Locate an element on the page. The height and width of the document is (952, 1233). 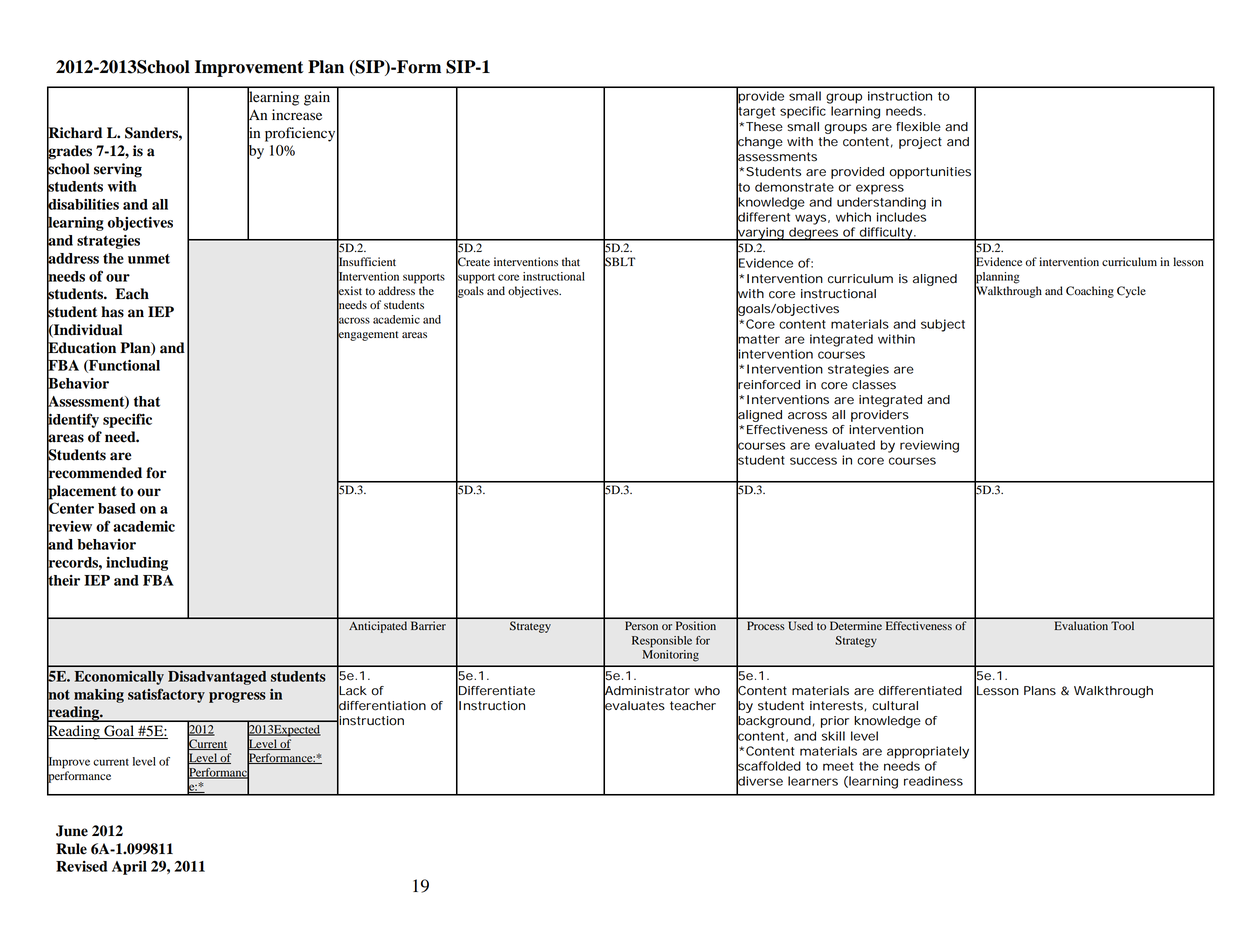
skill is located at coordinates (833, 736).
